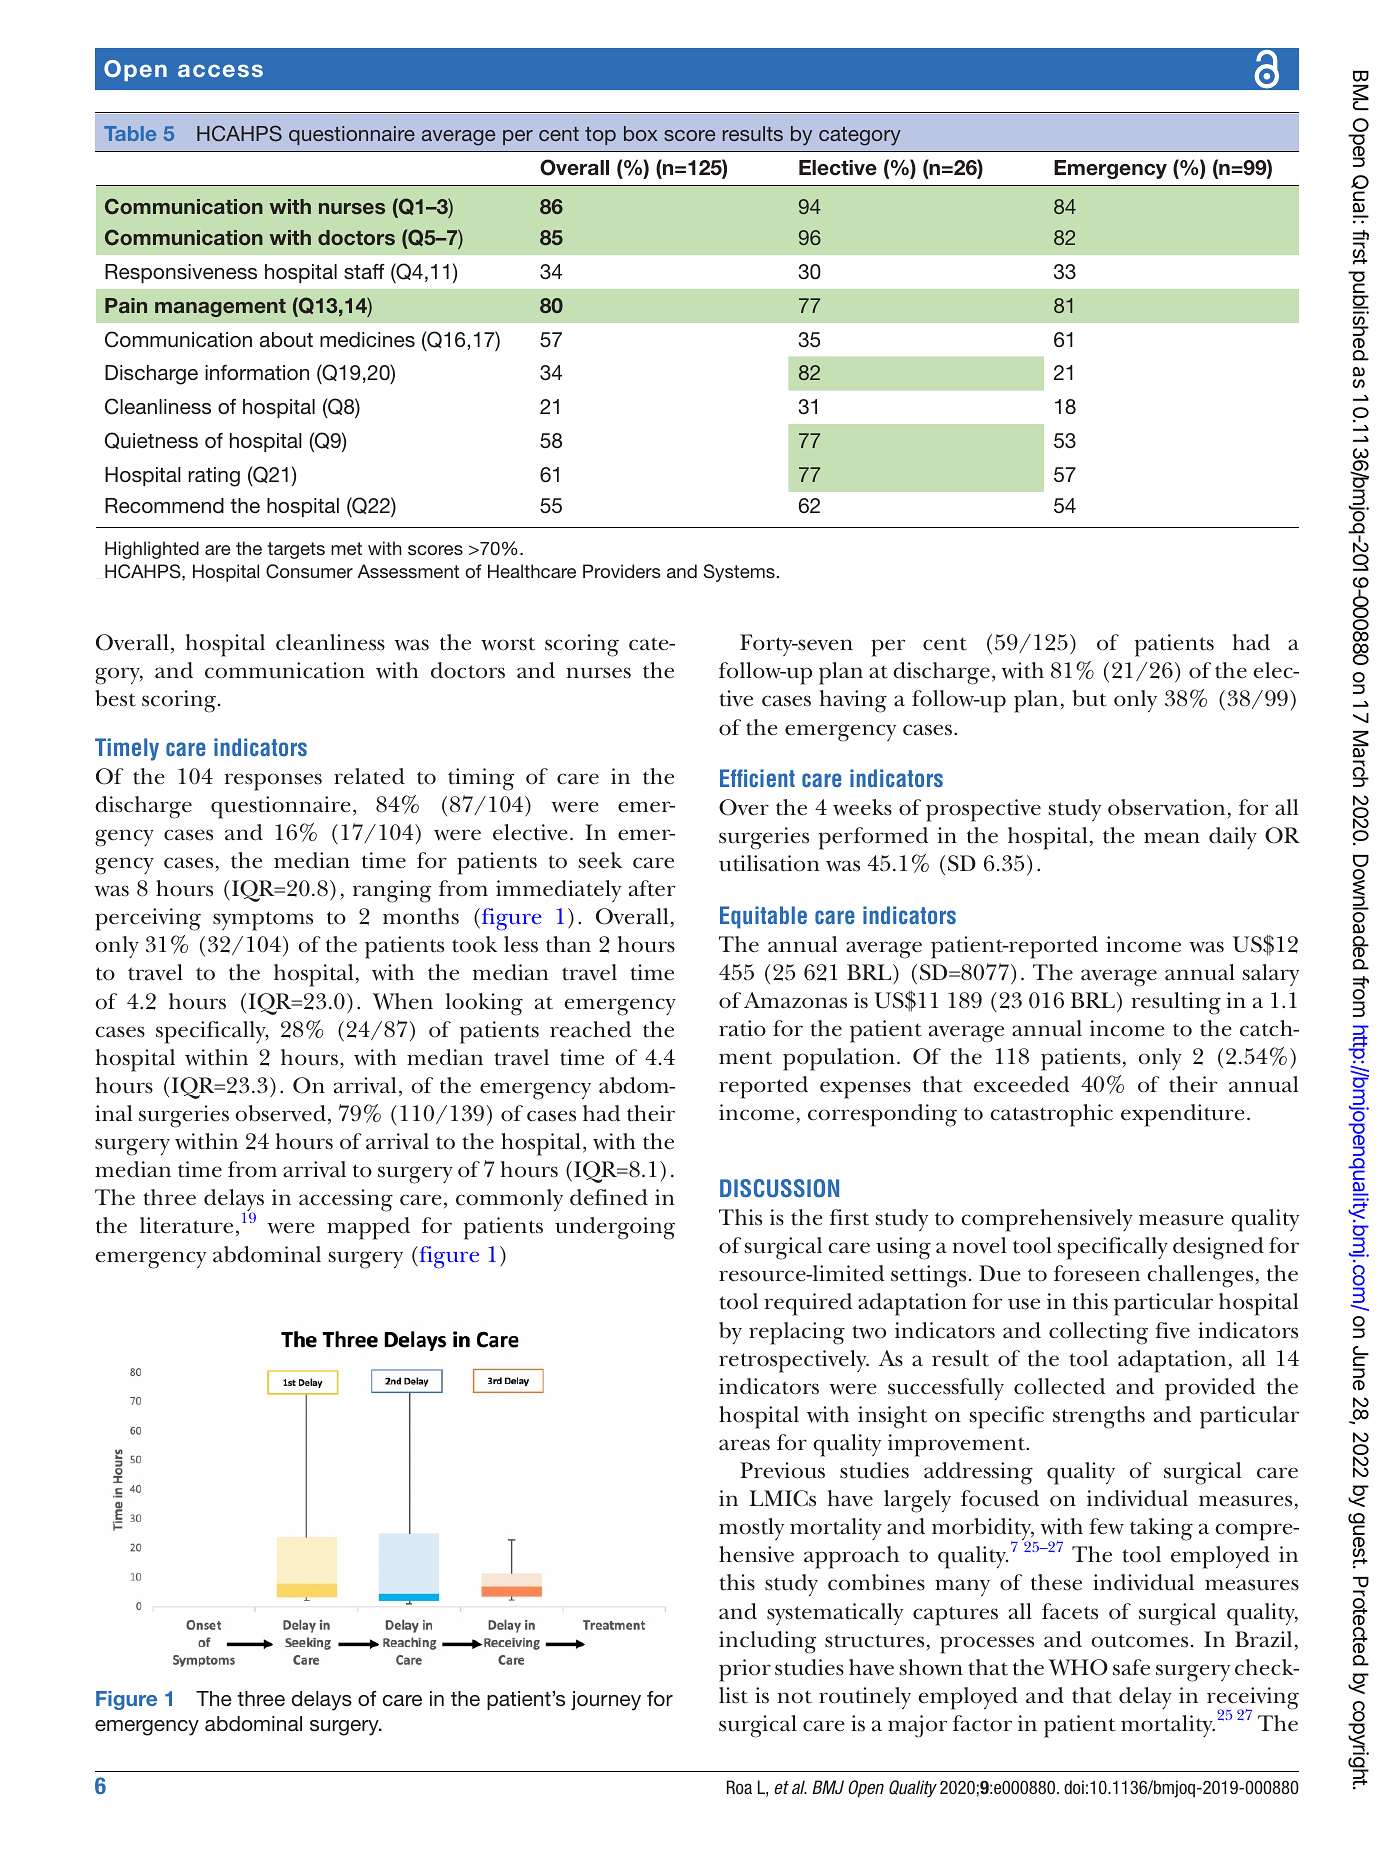  I want to click on mapped, so click(368, 1228).
